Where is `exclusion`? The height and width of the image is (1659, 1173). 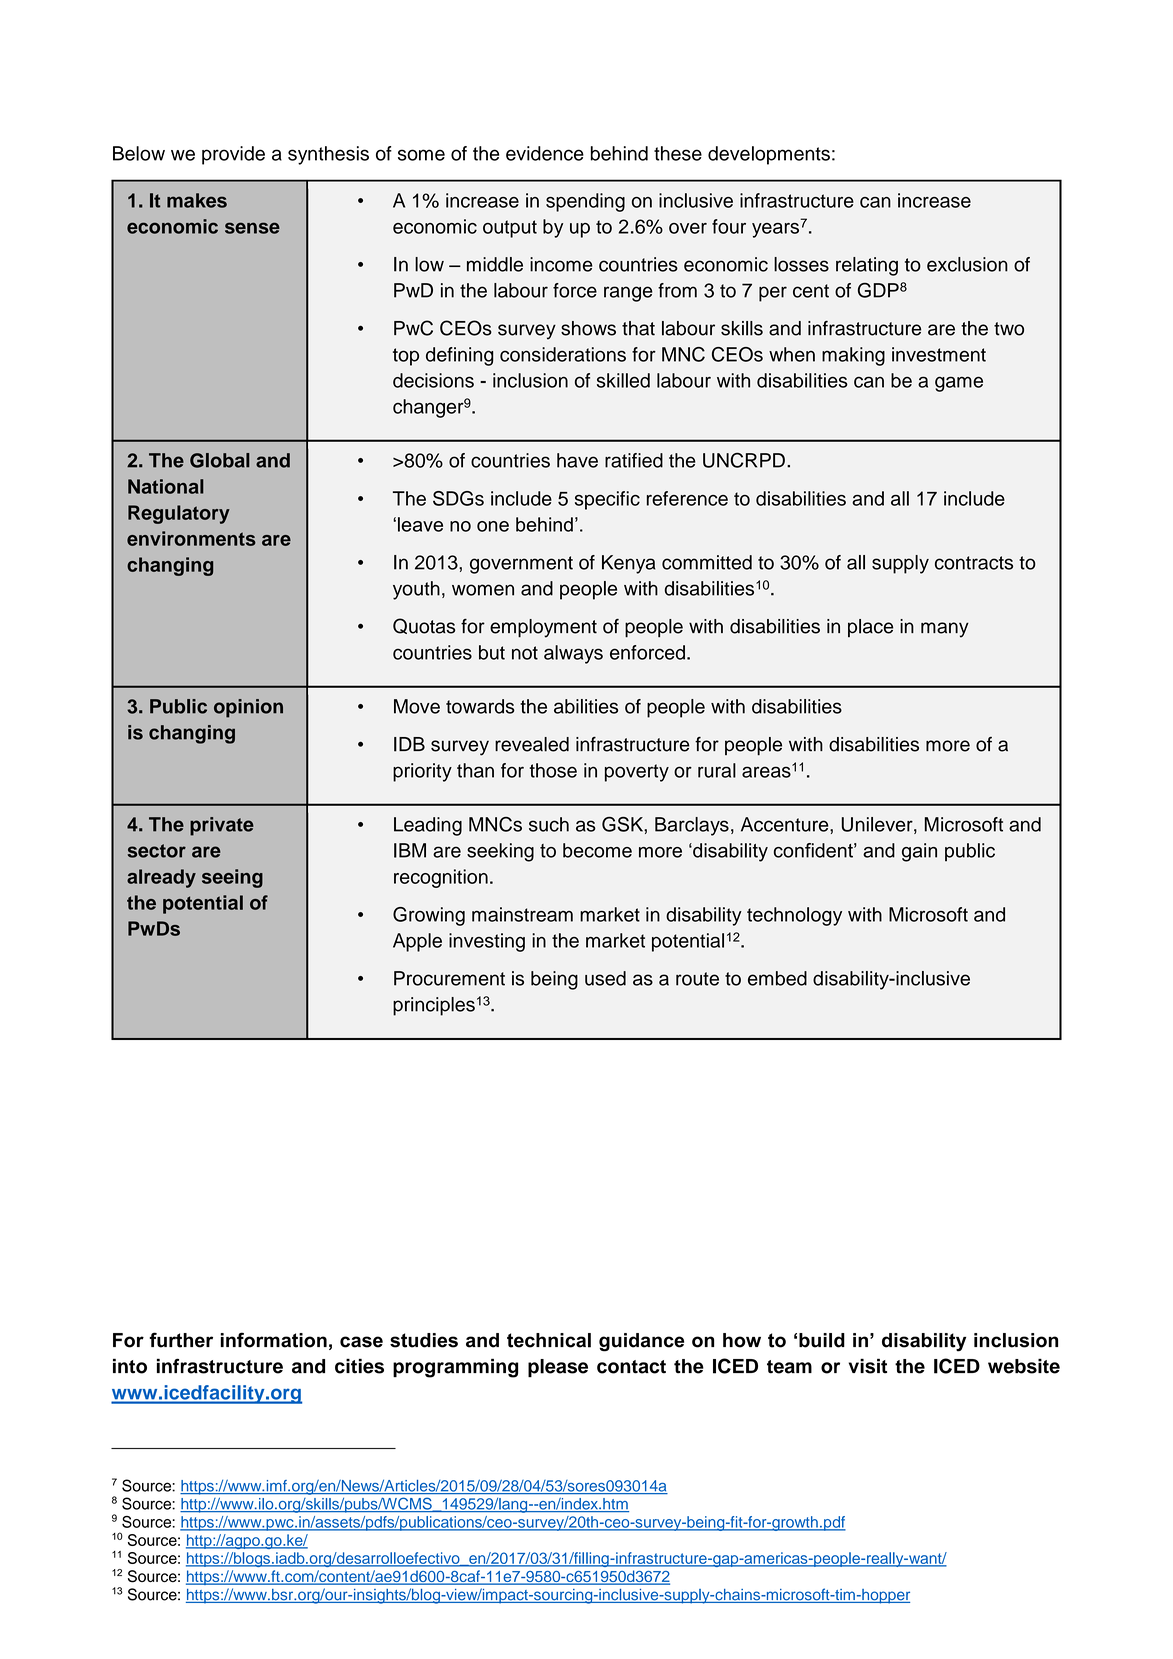 exclusion is located at coordinates (967, 264).
